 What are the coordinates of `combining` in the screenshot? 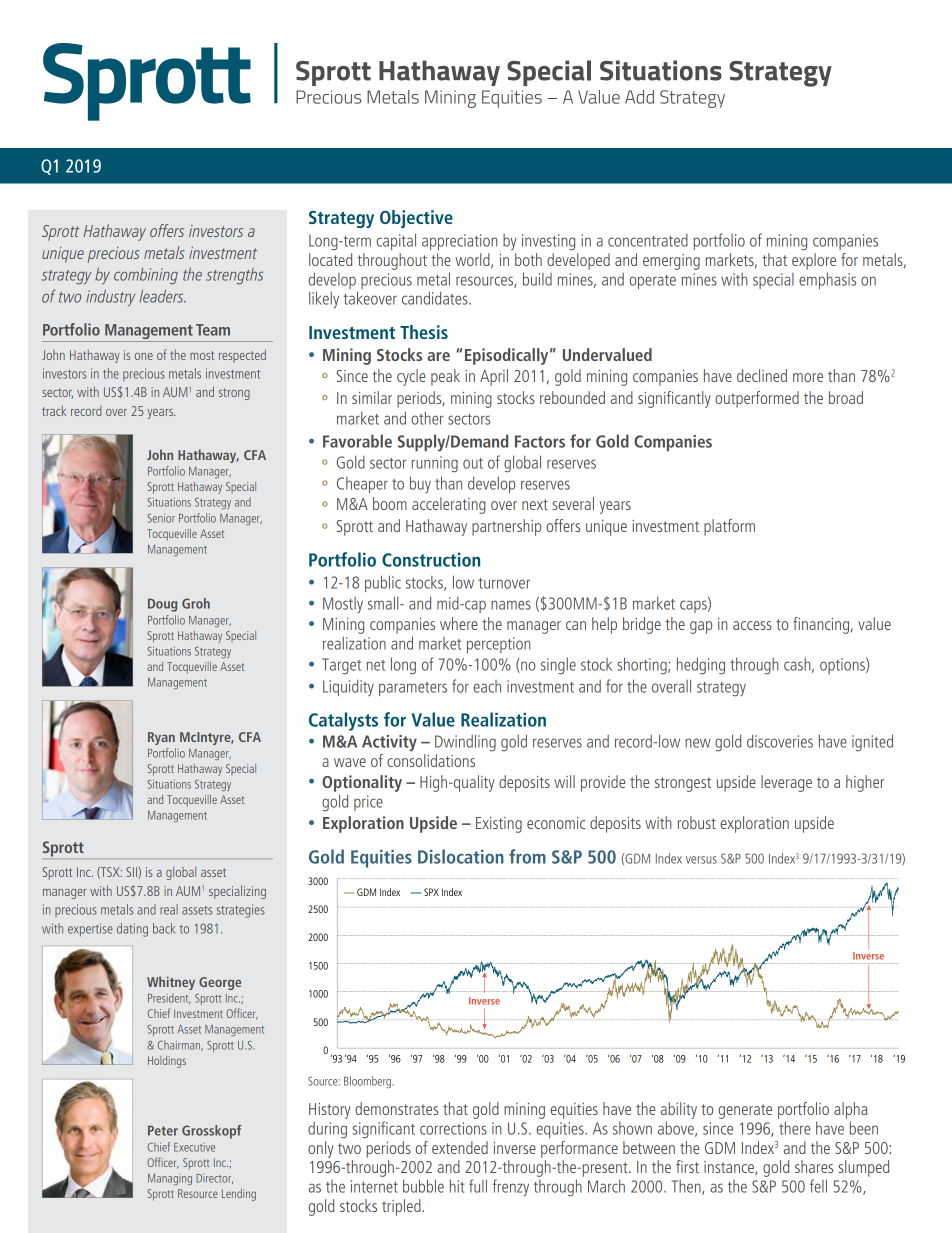 It's located at (146, 276).
